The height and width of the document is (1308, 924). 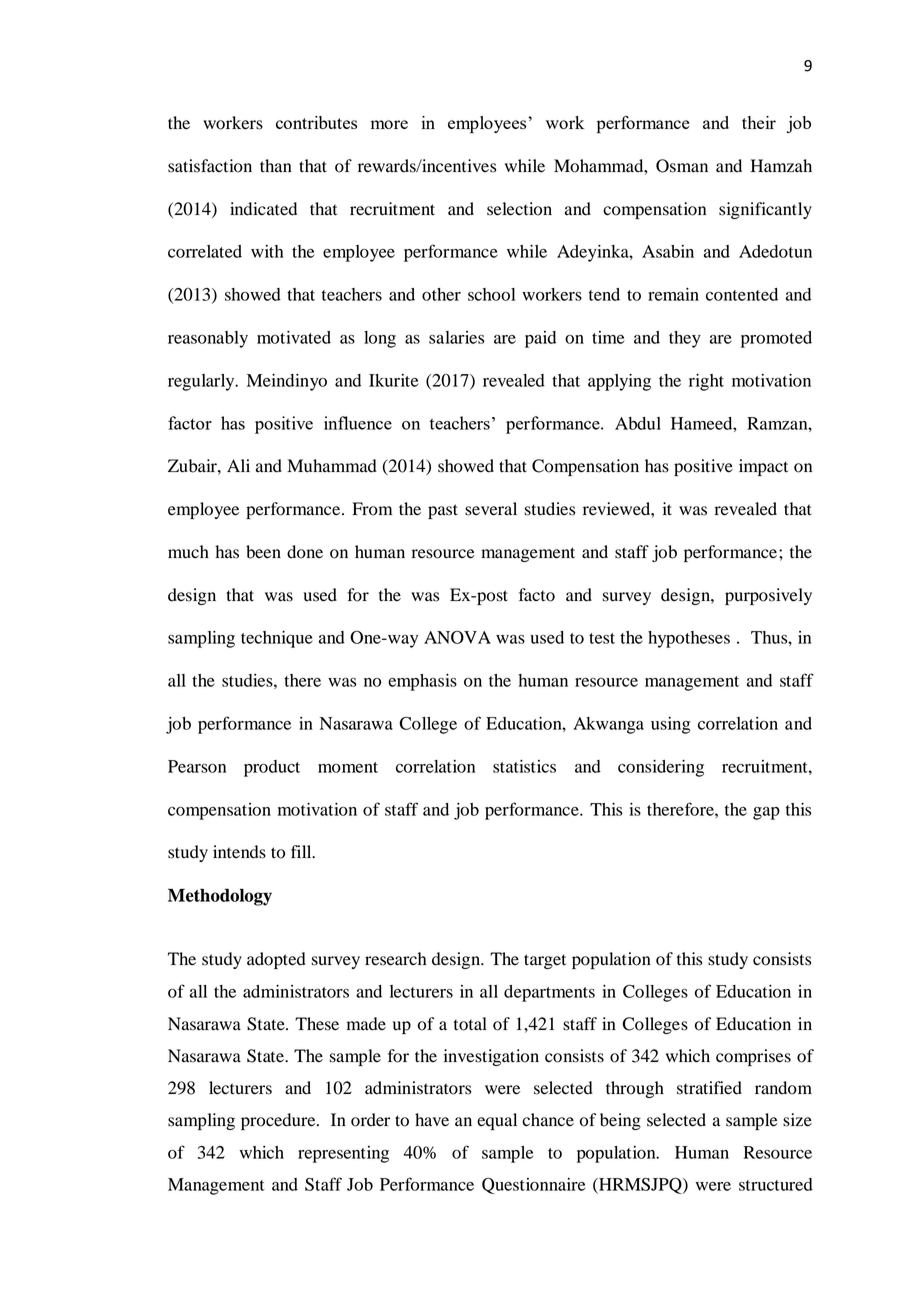 What do you see at coordinates (277, 639) in the document?
I see `technique` at bounding box center [277, 639].
